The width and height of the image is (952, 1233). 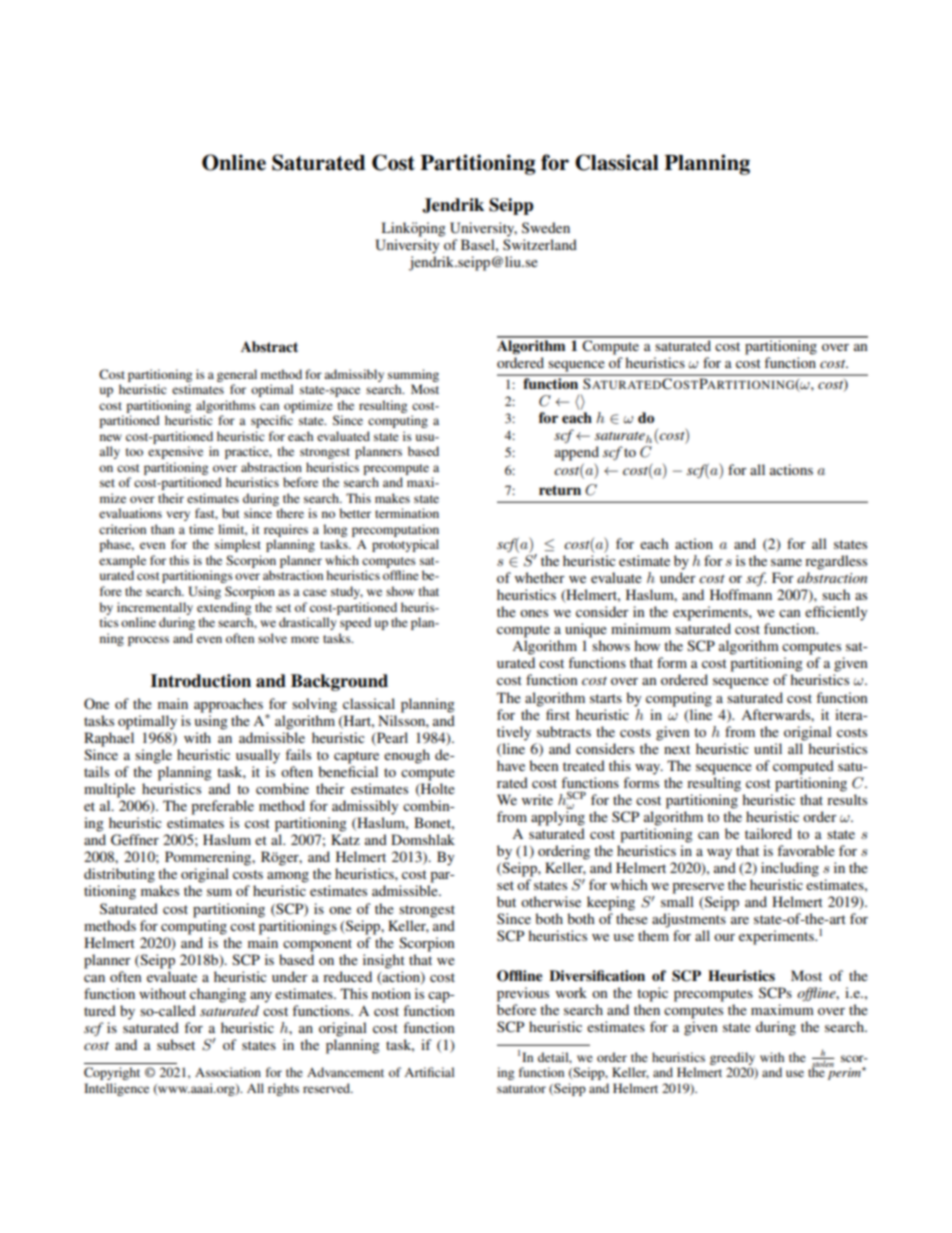 I want to click on have, so click(x=511, y=765).
